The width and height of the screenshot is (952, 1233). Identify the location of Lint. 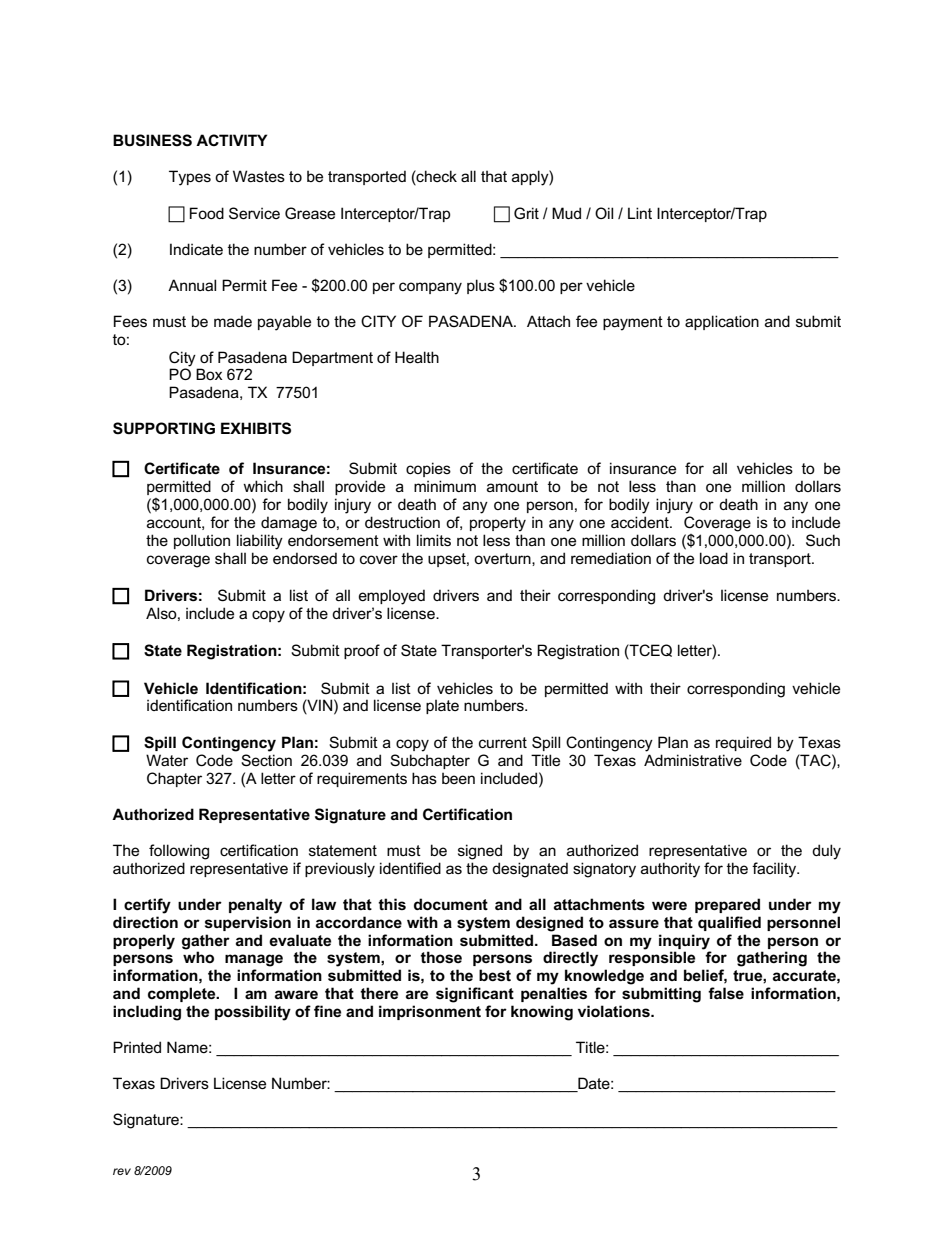
(640, 213).
